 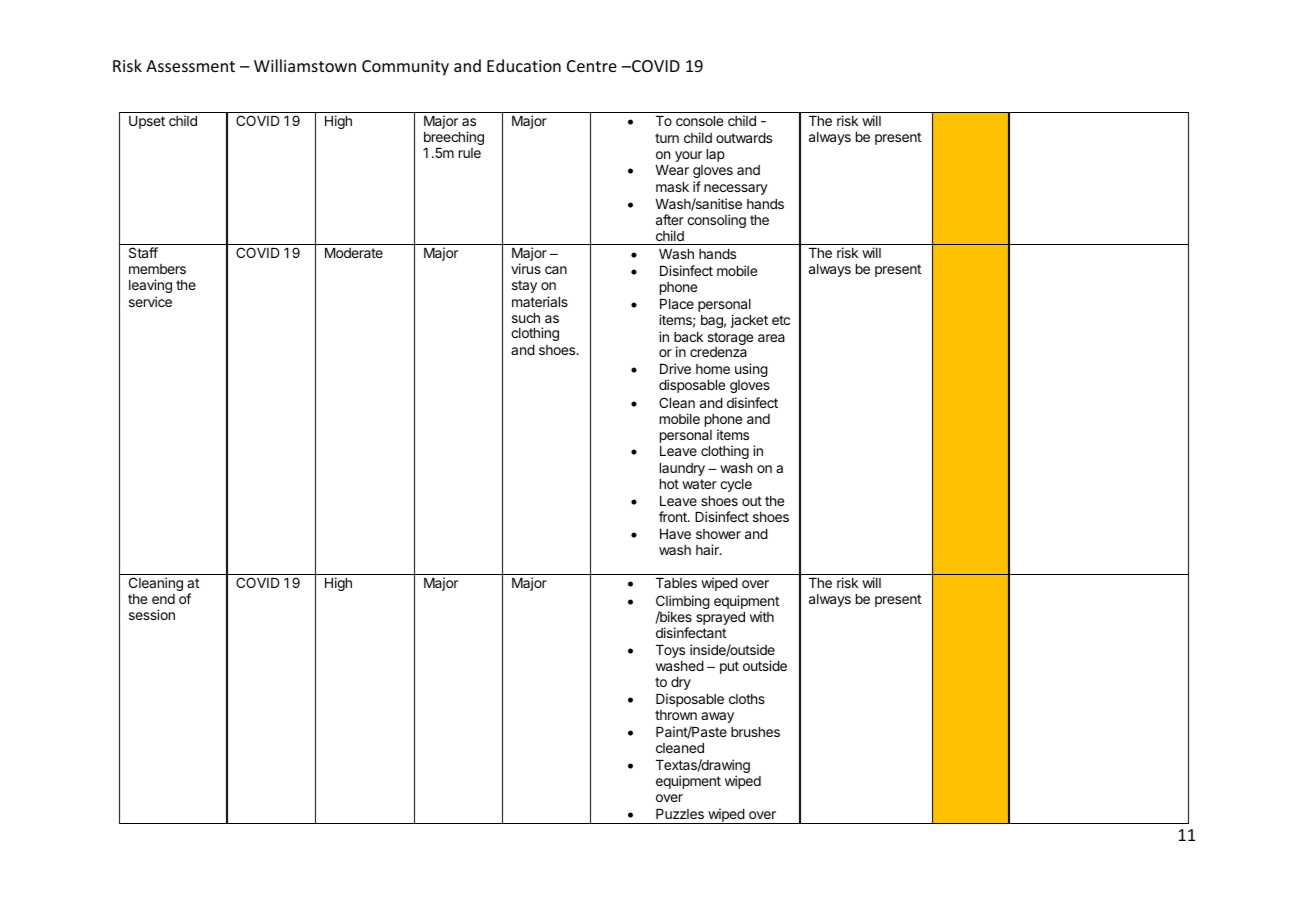 What do you see at coordinates (526, 318) in the screenshot?
I see `such` at bounding box center [526, 318].
